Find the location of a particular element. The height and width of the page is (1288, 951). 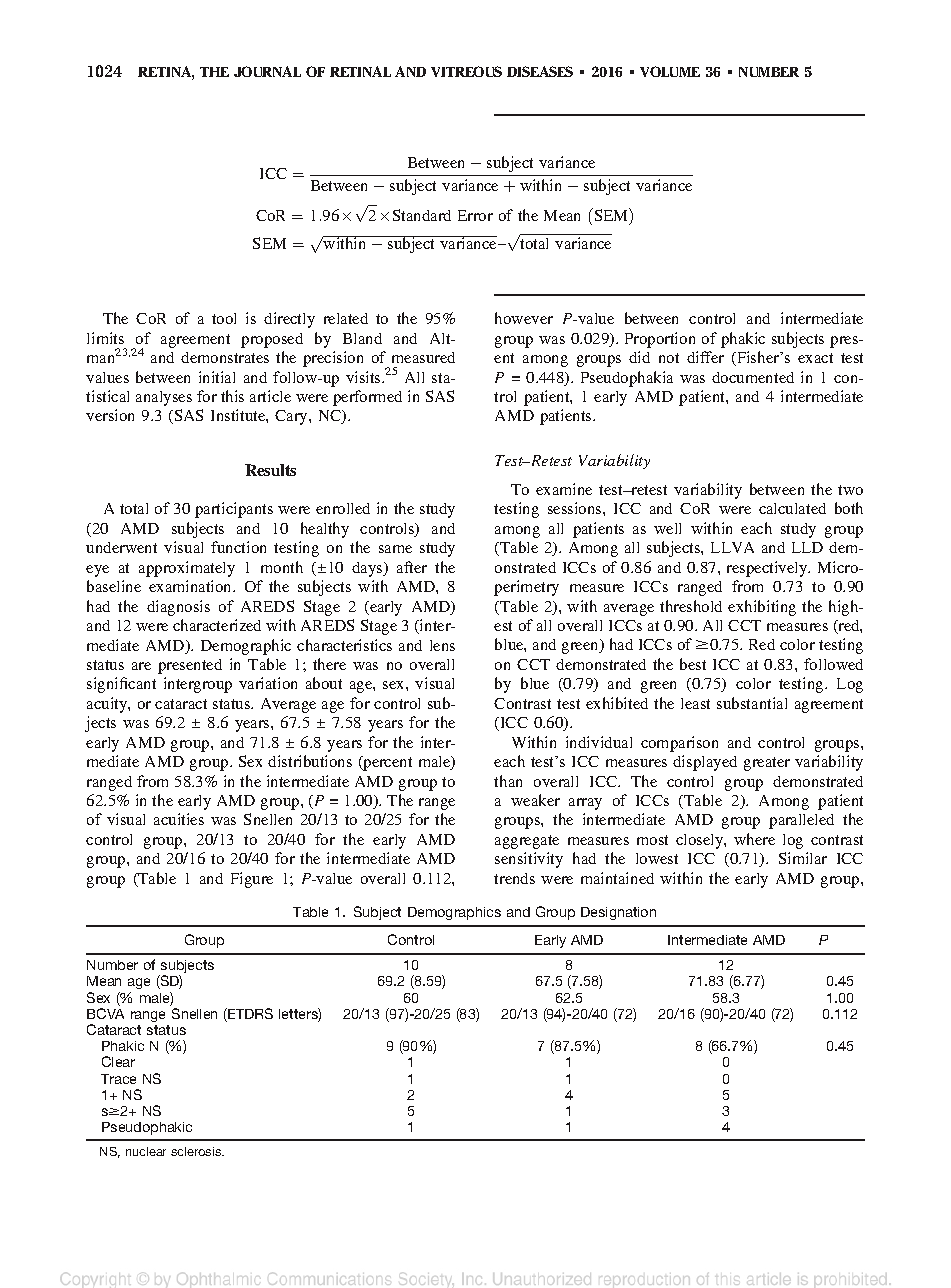

sclerosis is located at coordinates (197, 1151).
